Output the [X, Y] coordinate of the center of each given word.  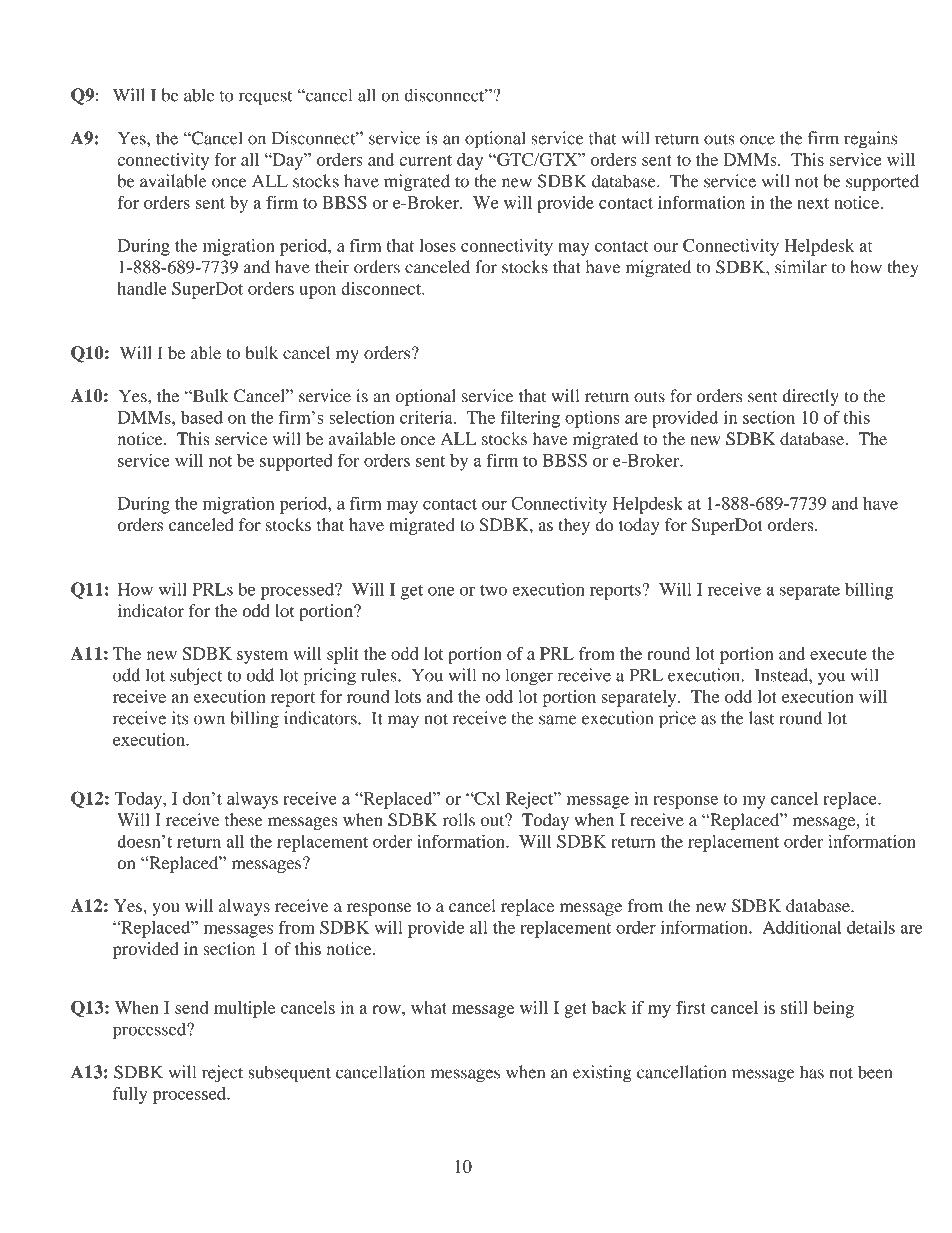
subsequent [289, 1074]
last [761, 718]
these [244, 820]
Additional [802, 927]
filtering [530, 419]
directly [810, 397]
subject [196, 677]
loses [437, 245]
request [265, 98]
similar [801, 267]
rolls [459, 819]
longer [529, 677]
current [425, 160]
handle [142, 288]
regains [870, 140]
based [202, 417]
